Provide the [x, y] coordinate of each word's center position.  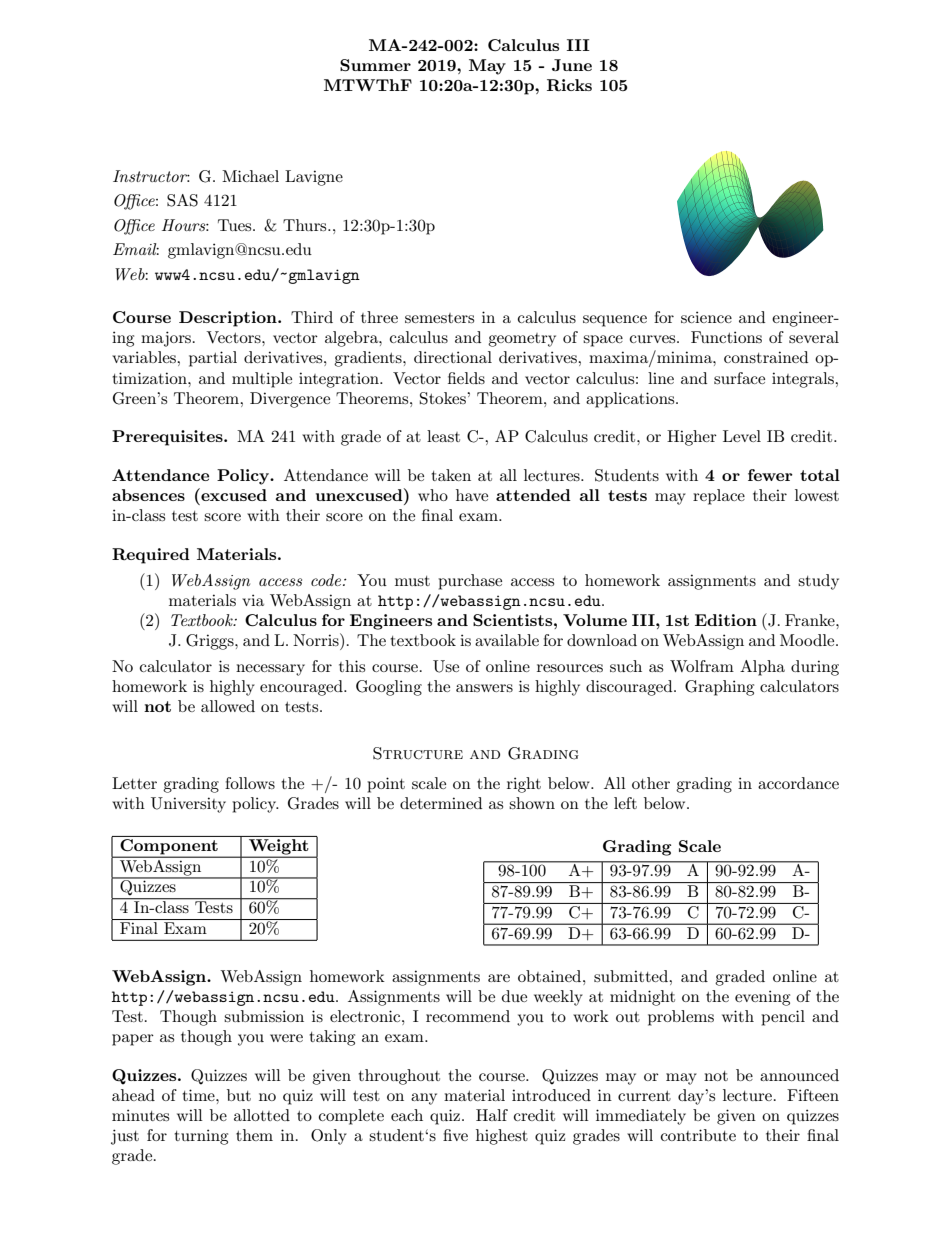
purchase [470, 582]
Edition [726, 620]
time [199, 1095]
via [253, 600]
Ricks [569, 85]
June [572, 65]
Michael [250, 176]
